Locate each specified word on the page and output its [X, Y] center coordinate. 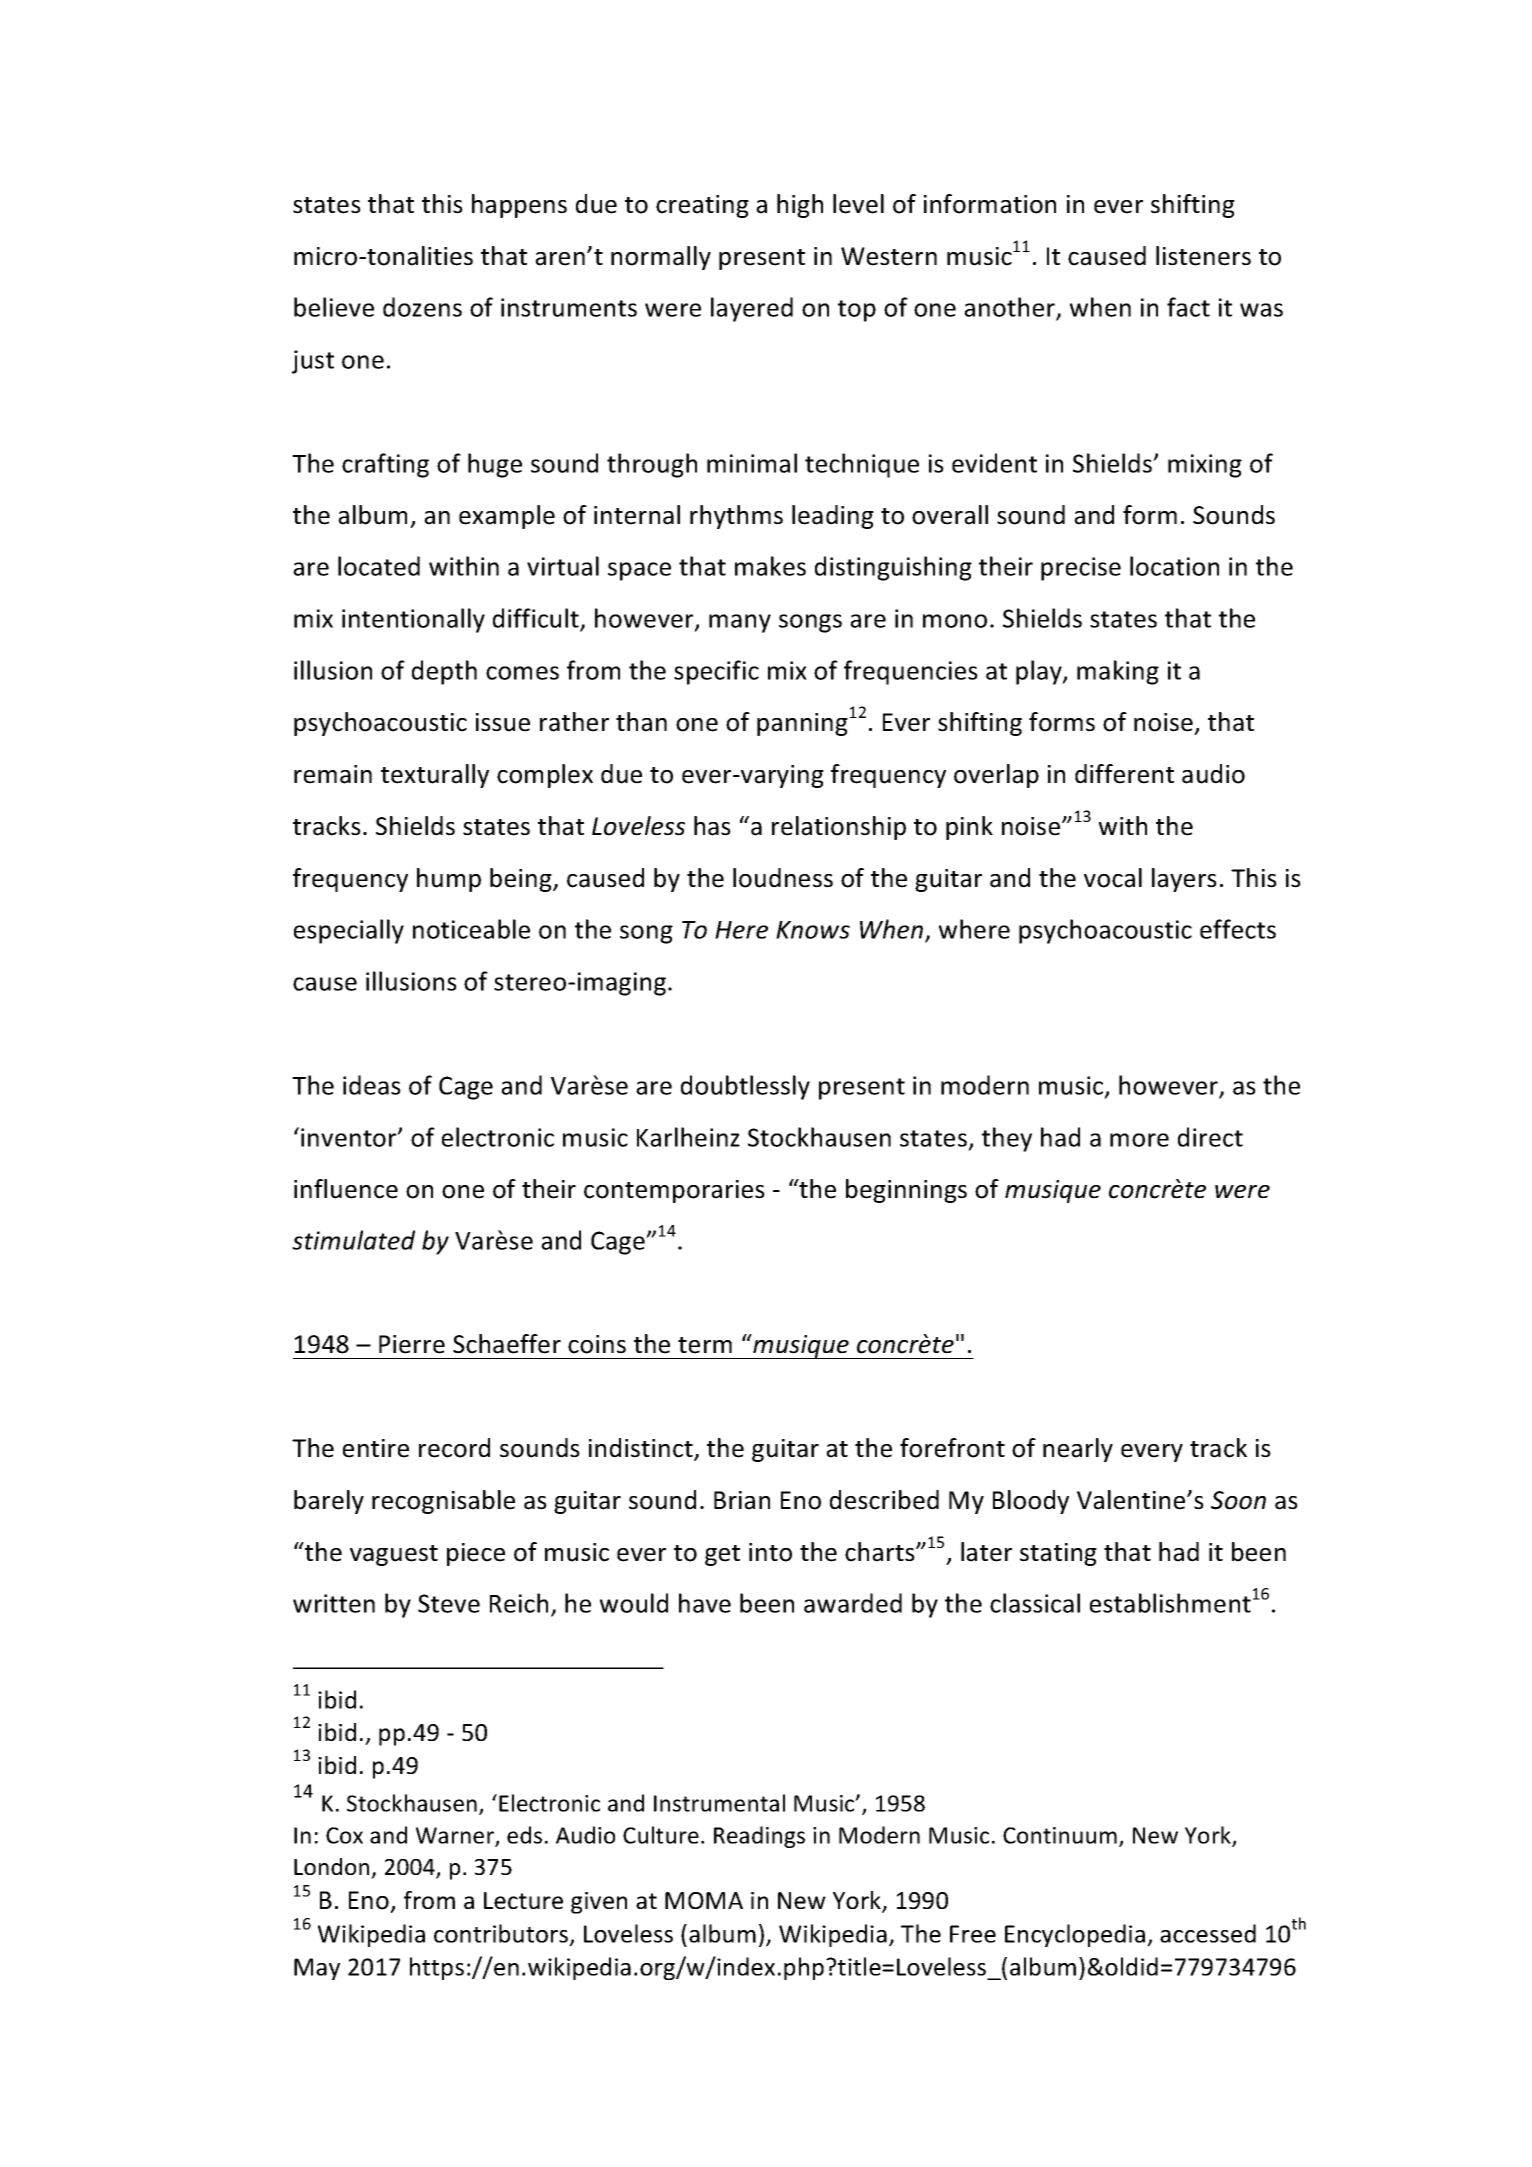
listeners [1203, 256]
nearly [1078, 1450]
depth [444, 672]
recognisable [443, 1502]
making [1118, 672]
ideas [372, 1085]
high [800, 206]
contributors [502, 1935]
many [740, 623]
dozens [422, 307]
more [1139, 1140]
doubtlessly [745, 1087]
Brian [742, 1500]
